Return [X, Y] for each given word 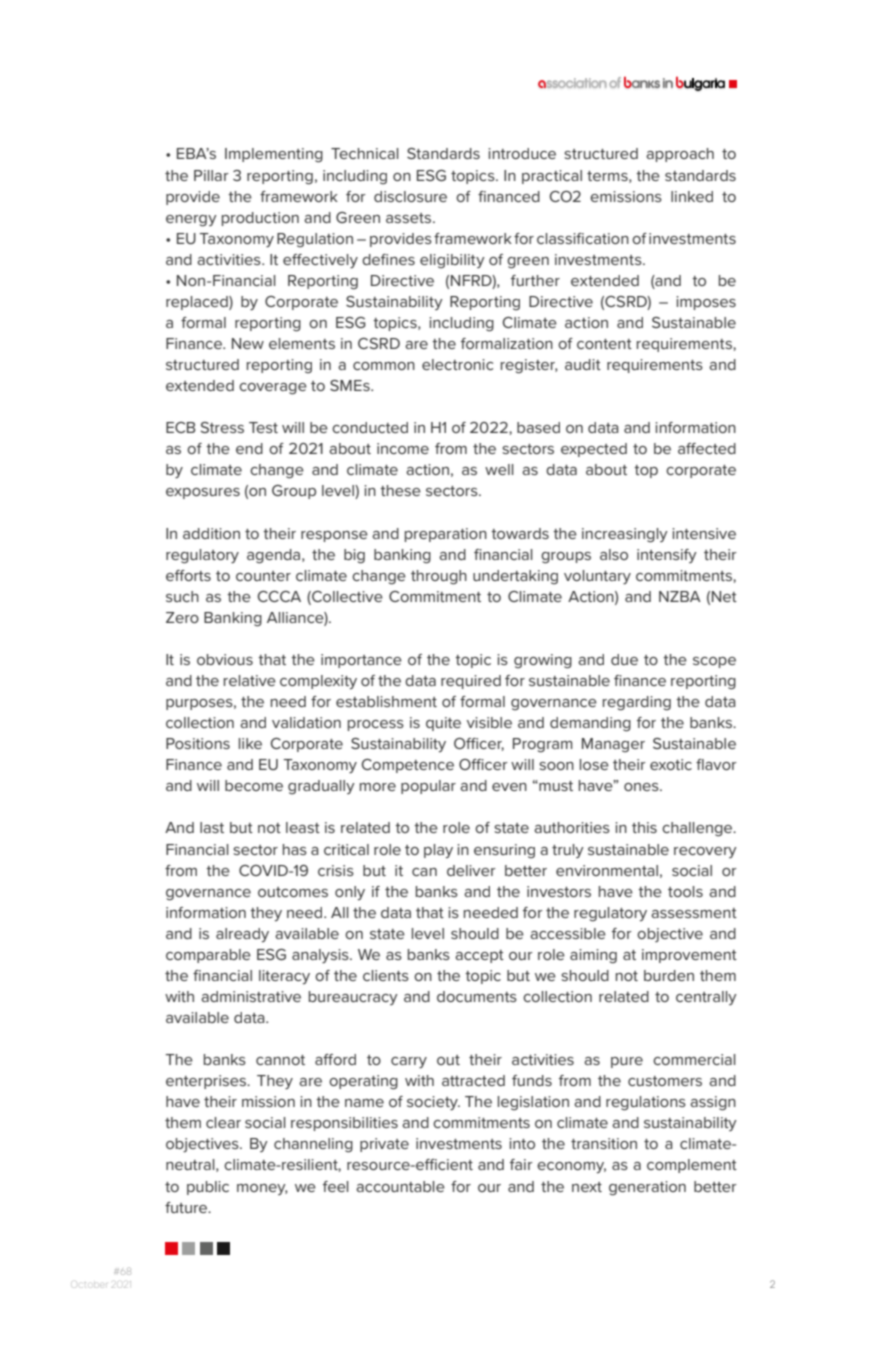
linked [692, 196]
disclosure [410, 196]
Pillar [211, 175]
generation [647, 1188]
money [262, 1189]
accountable [400, 1186]
